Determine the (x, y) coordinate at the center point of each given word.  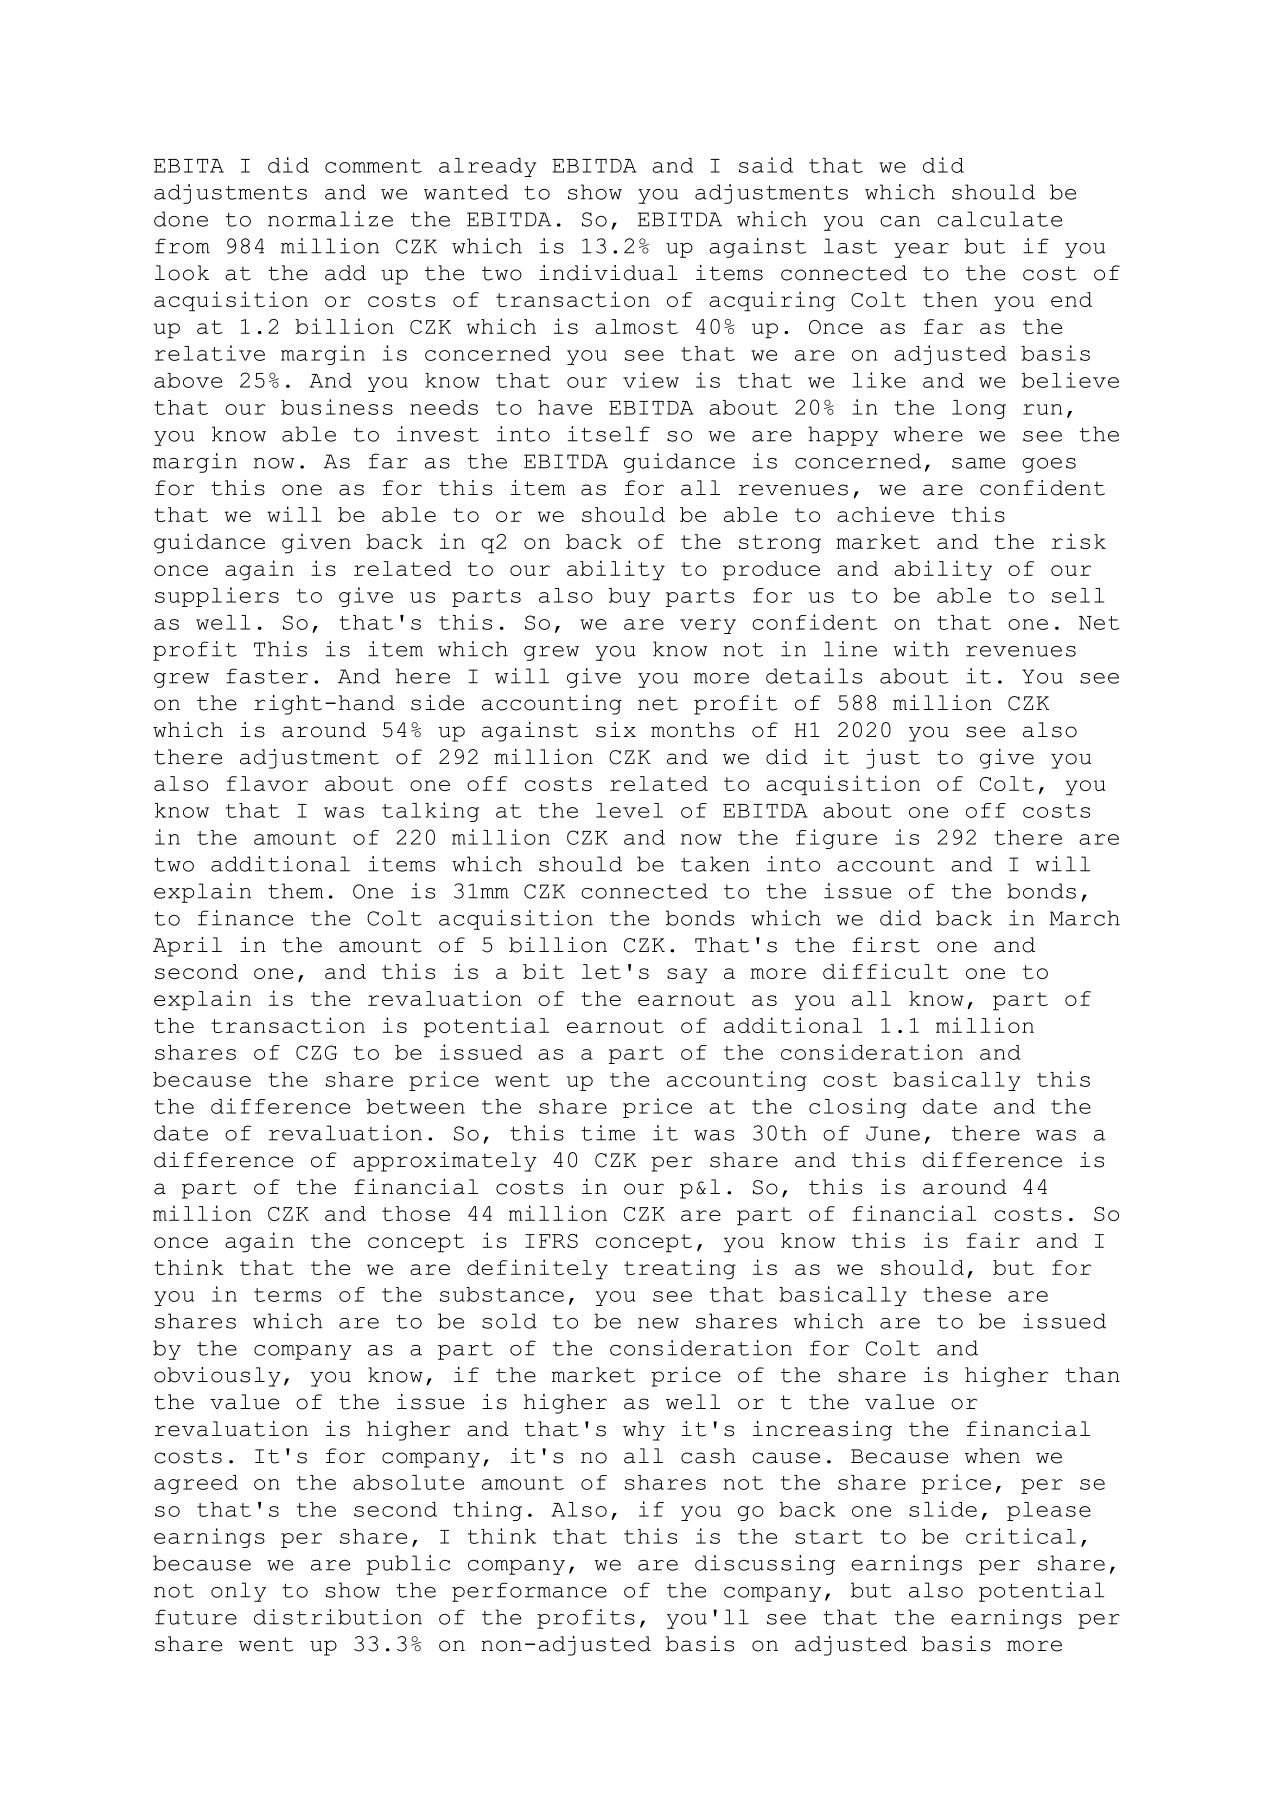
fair (993, 1240)
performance (529, 1592)
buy (629, 597)
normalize (330, 219)
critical (1021, 1536)
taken (715, 864)
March (1085, 918)
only (238, 1592)
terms (287, 1295)
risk (1079, 541)
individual (608, 273)
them (295, 891)
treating (680, 1269)
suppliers (217, 597)
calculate (999, 219)
